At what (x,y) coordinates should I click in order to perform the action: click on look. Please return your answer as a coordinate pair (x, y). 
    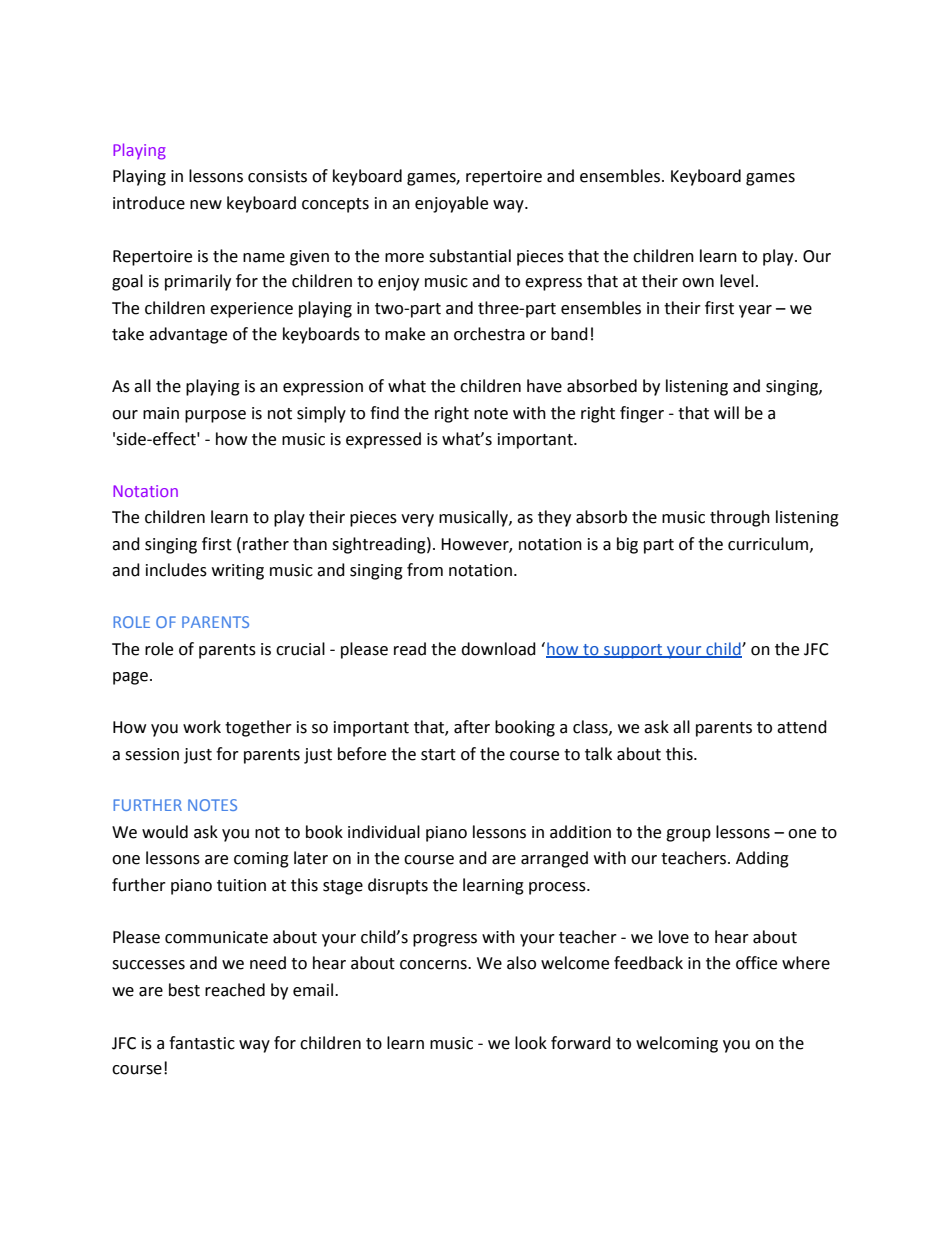
    Looking at the image, I should click on (531, 1043).
